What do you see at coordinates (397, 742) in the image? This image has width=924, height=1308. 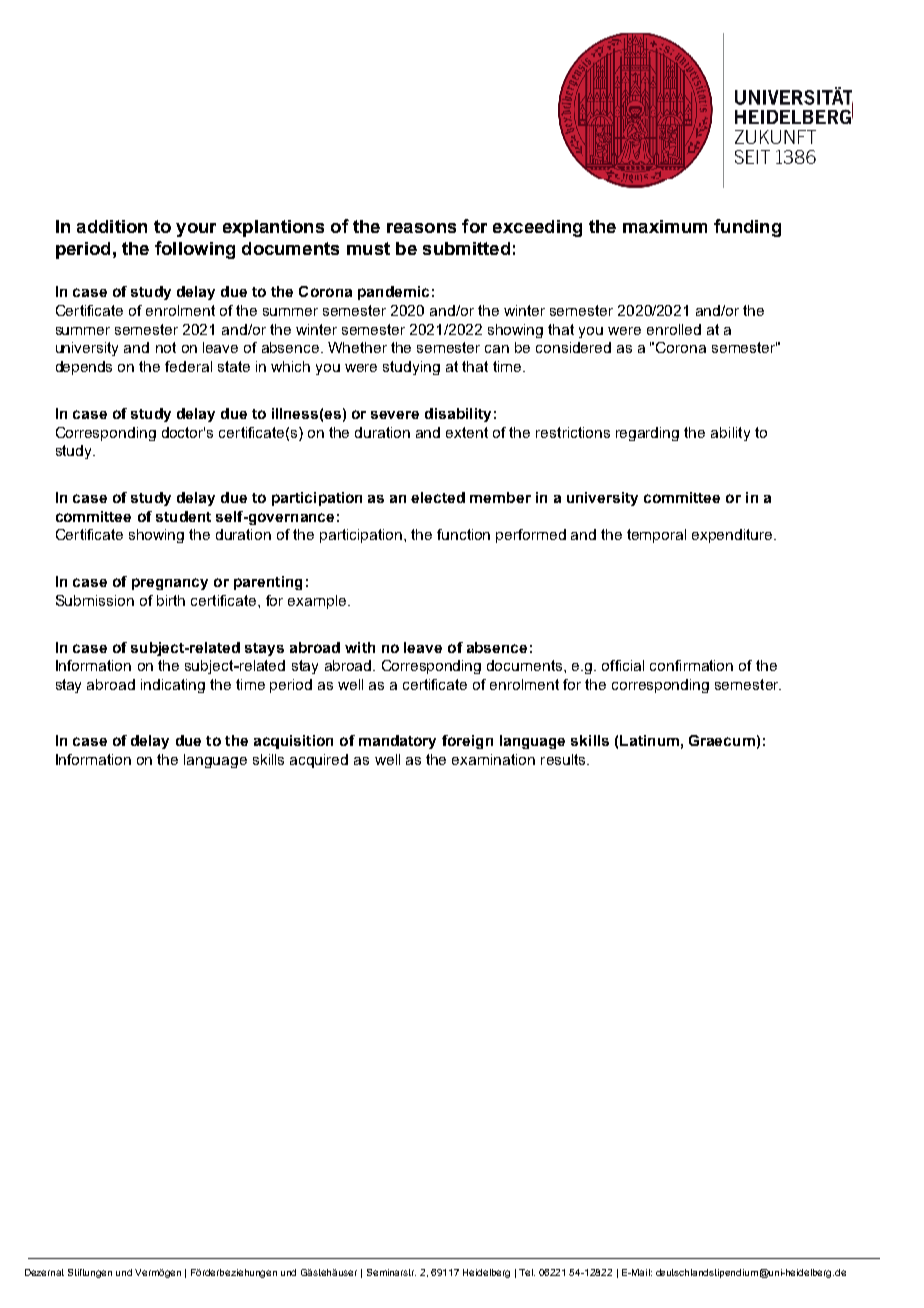 I see `mandatory` at bounding box center [397, 742].
